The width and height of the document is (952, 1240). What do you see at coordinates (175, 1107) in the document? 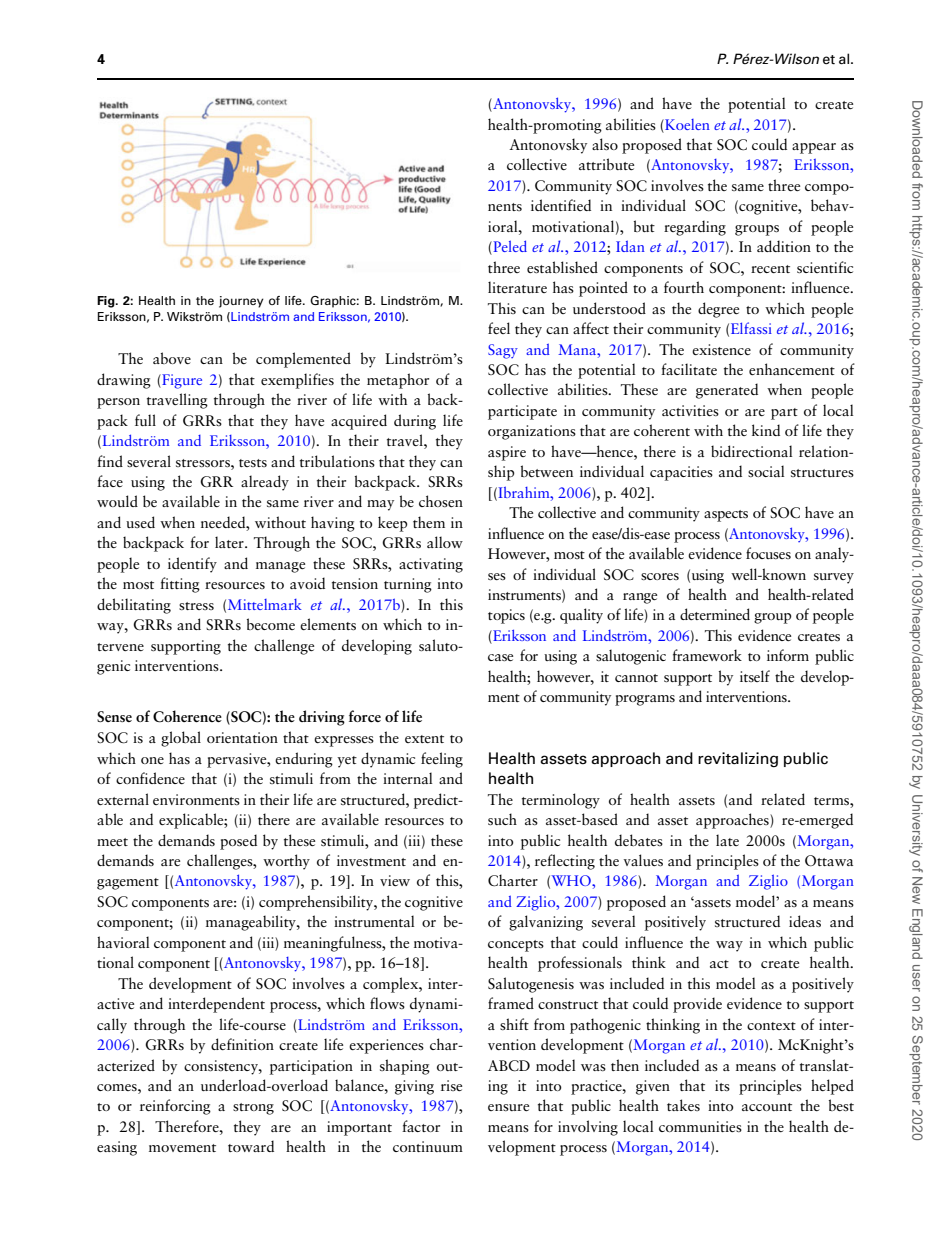
I see `reinforcing` at bounding box center [175, 1107].
